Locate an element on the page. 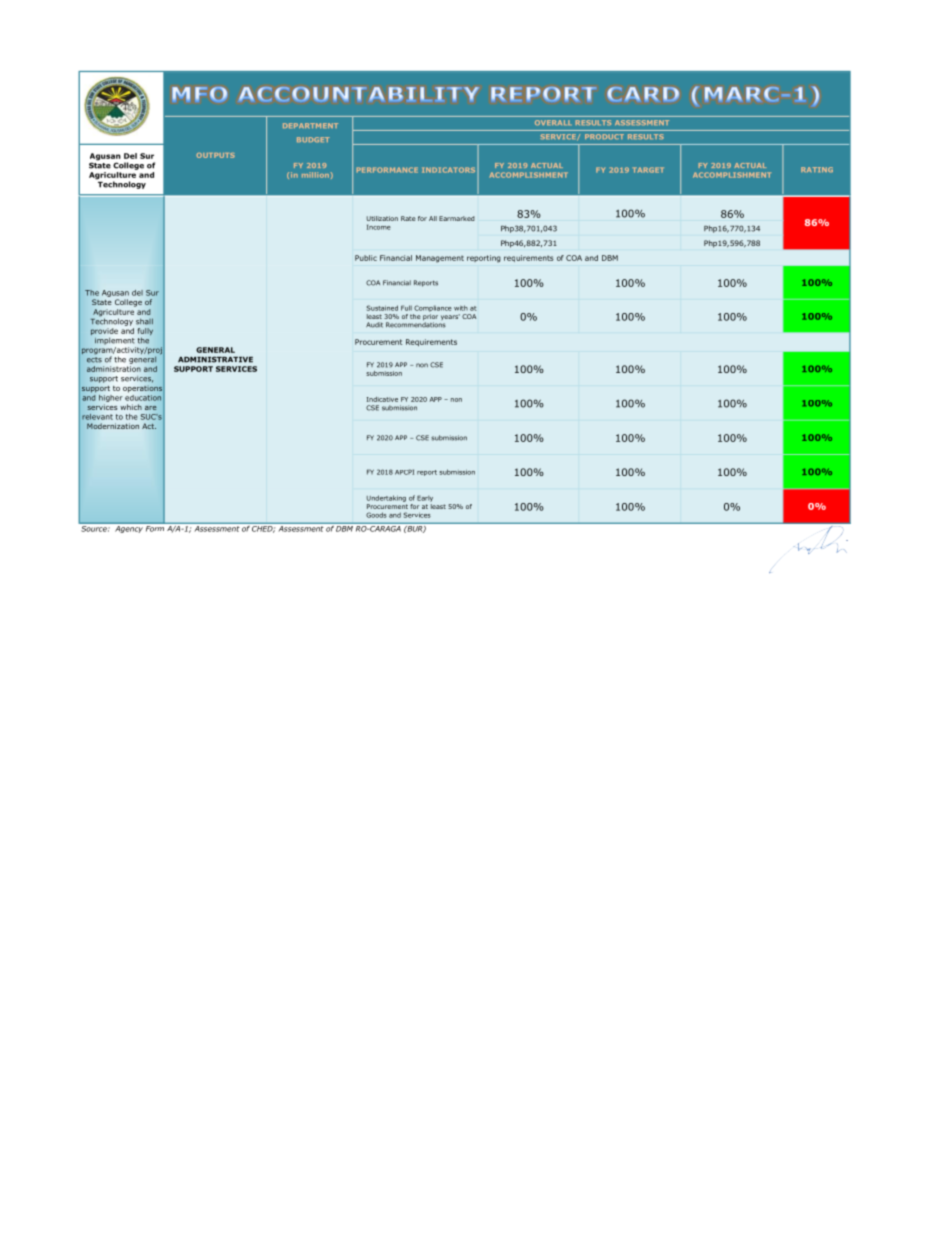  PRODUCT is located at coordinates (604, 136).
